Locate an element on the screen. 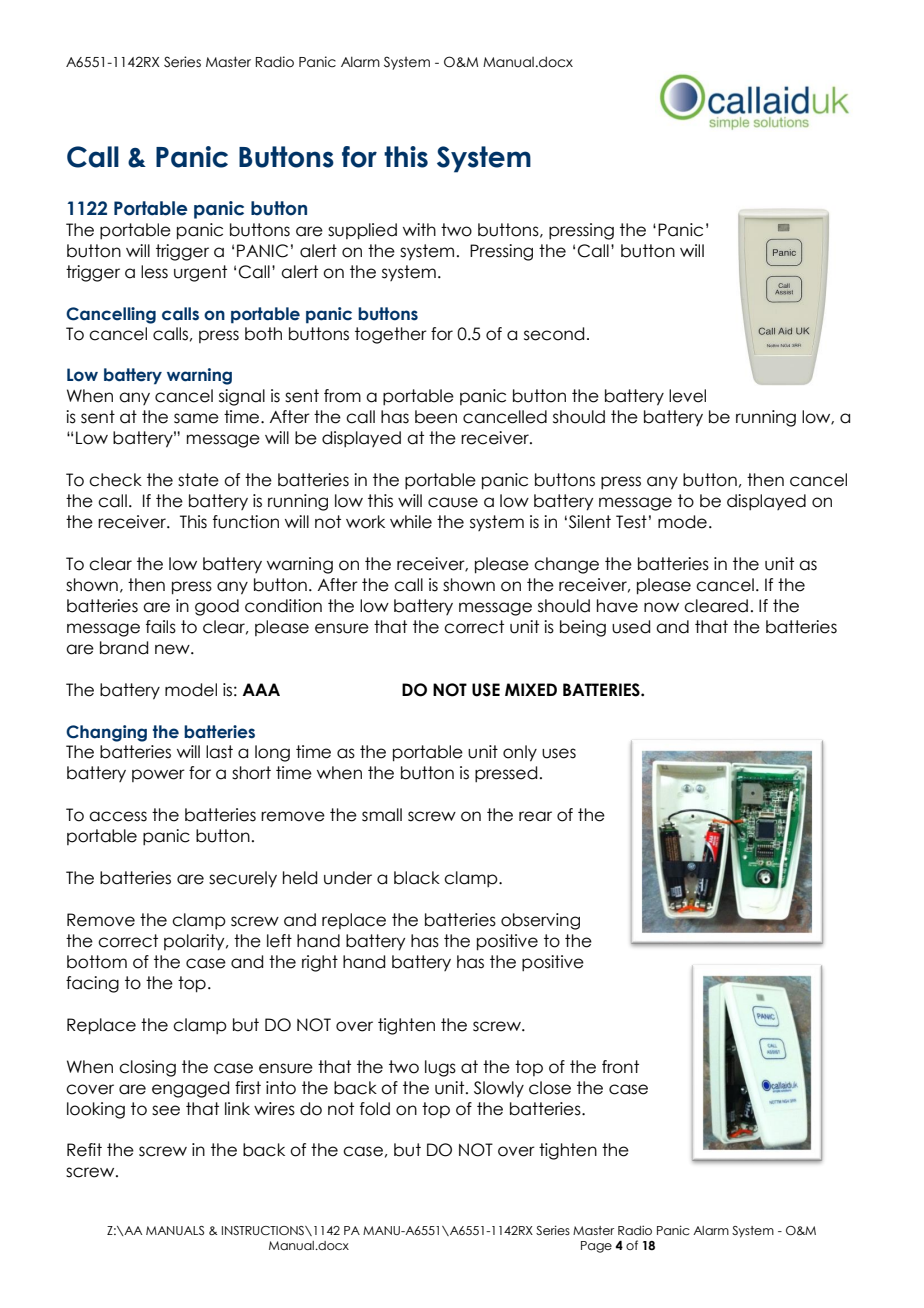  have is located at coordinates (617, 606).
